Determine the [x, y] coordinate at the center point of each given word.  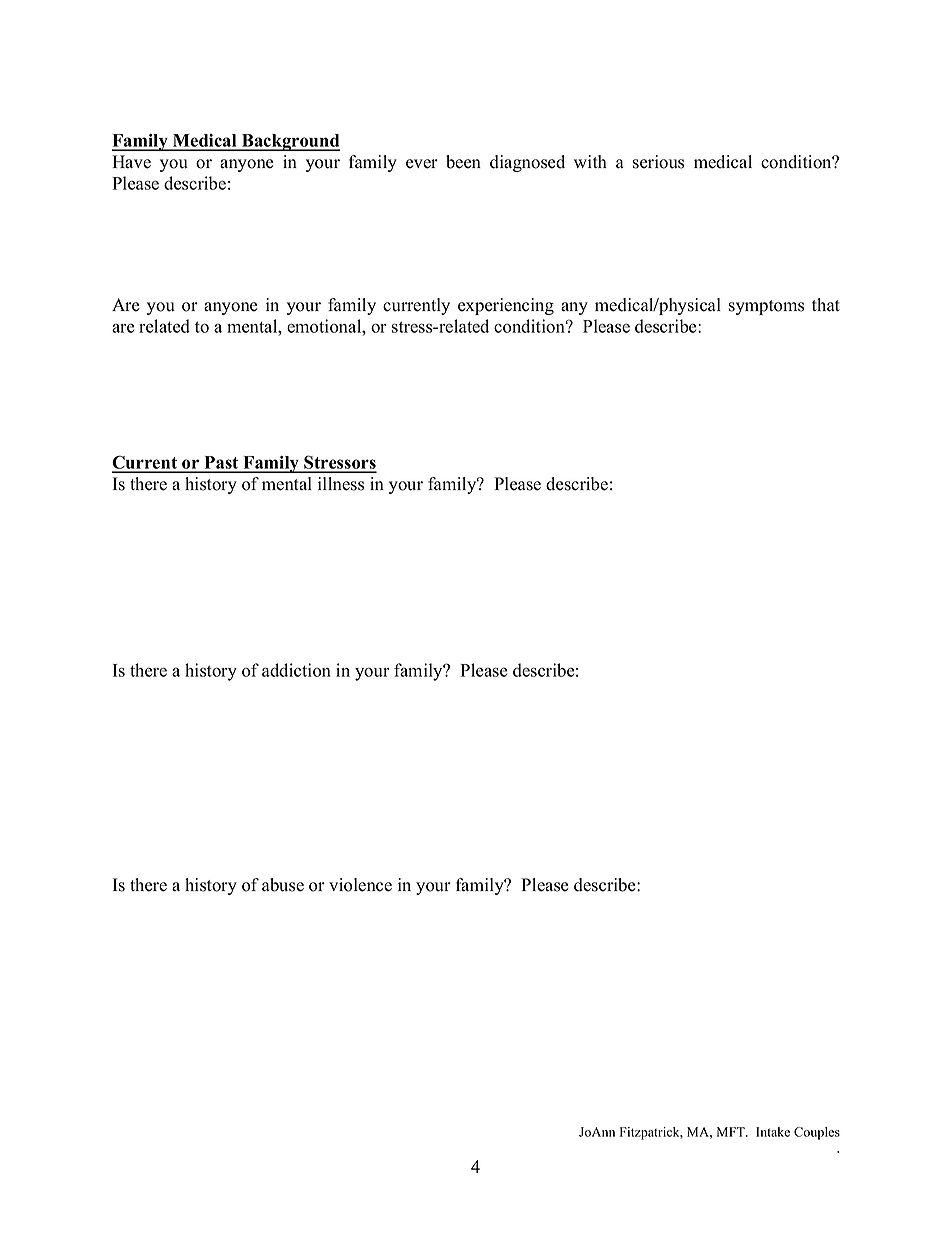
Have [131, 162]
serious [658, 162]
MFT [732, 1132]
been [463, 162]
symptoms [766, 307]
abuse [283, 885]
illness [341, 484]
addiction [296, 670]
